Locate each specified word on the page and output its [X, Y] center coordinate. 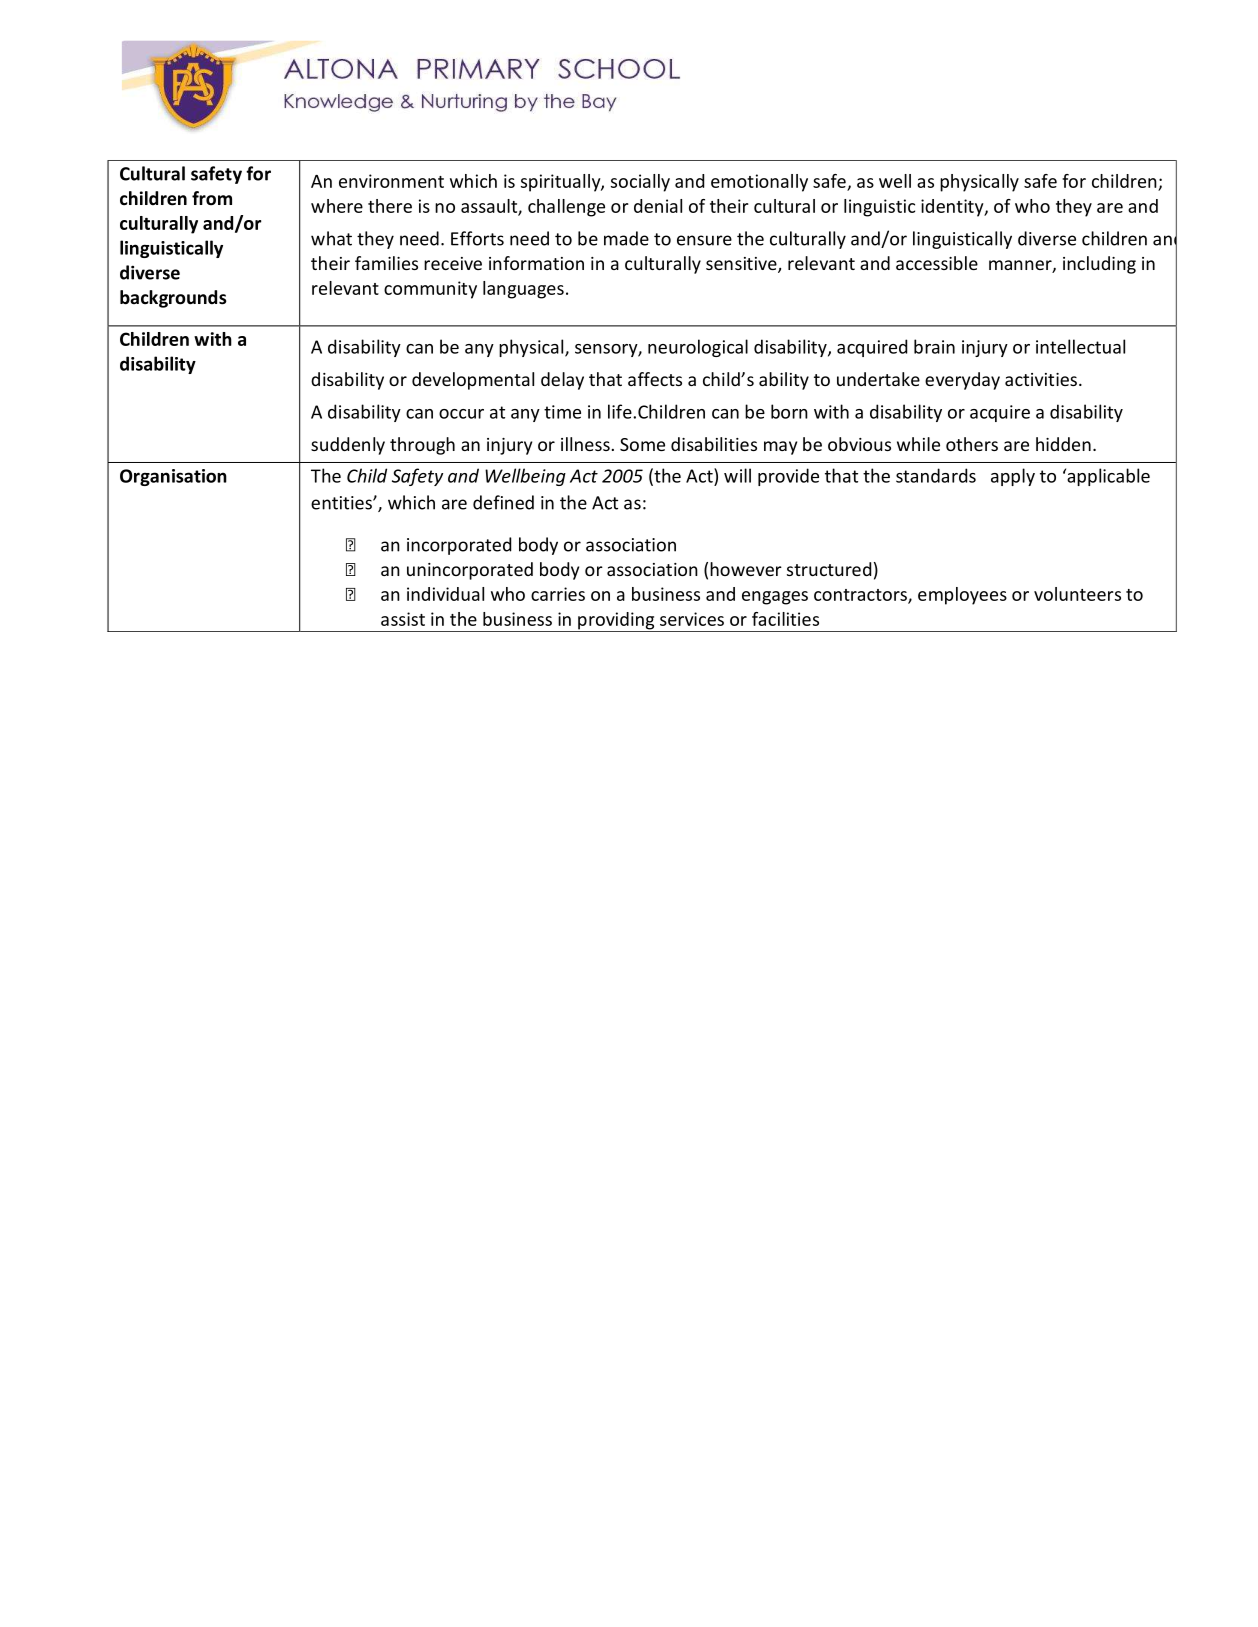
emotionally [759, 183]
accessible [937, 263]
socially [640, 183]
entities [342, 503]
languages [523, 290]
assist [403, 619]
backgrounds [173, 299]
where [337, 206]
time [562, 412]
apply [1013, 477]
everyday [962, 381]
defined [503, 502]
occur [461, 414]
